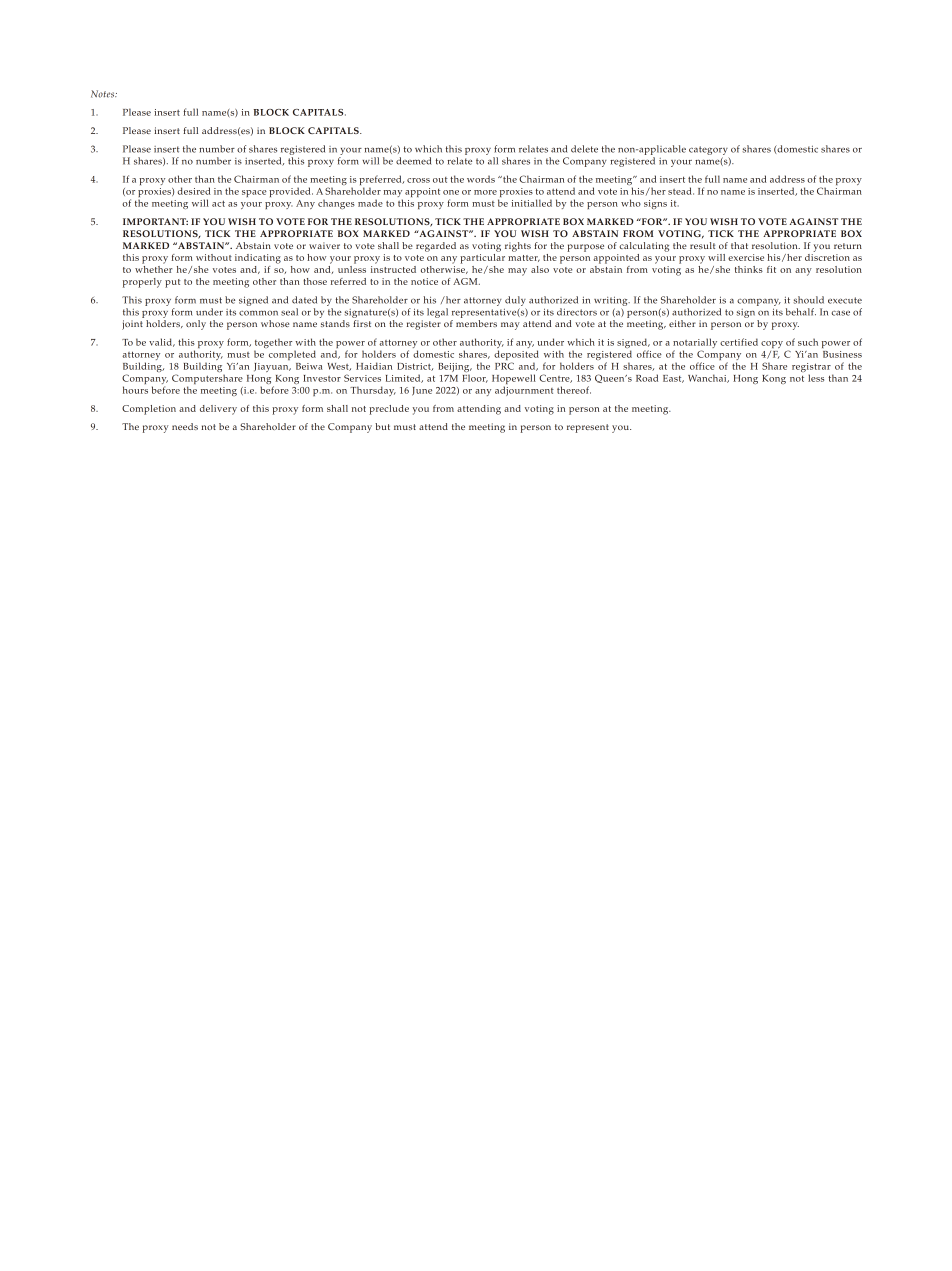 Image resolution: width=952 pixels, height=1271 pixels. I want to click on act, so click(218, 203).
